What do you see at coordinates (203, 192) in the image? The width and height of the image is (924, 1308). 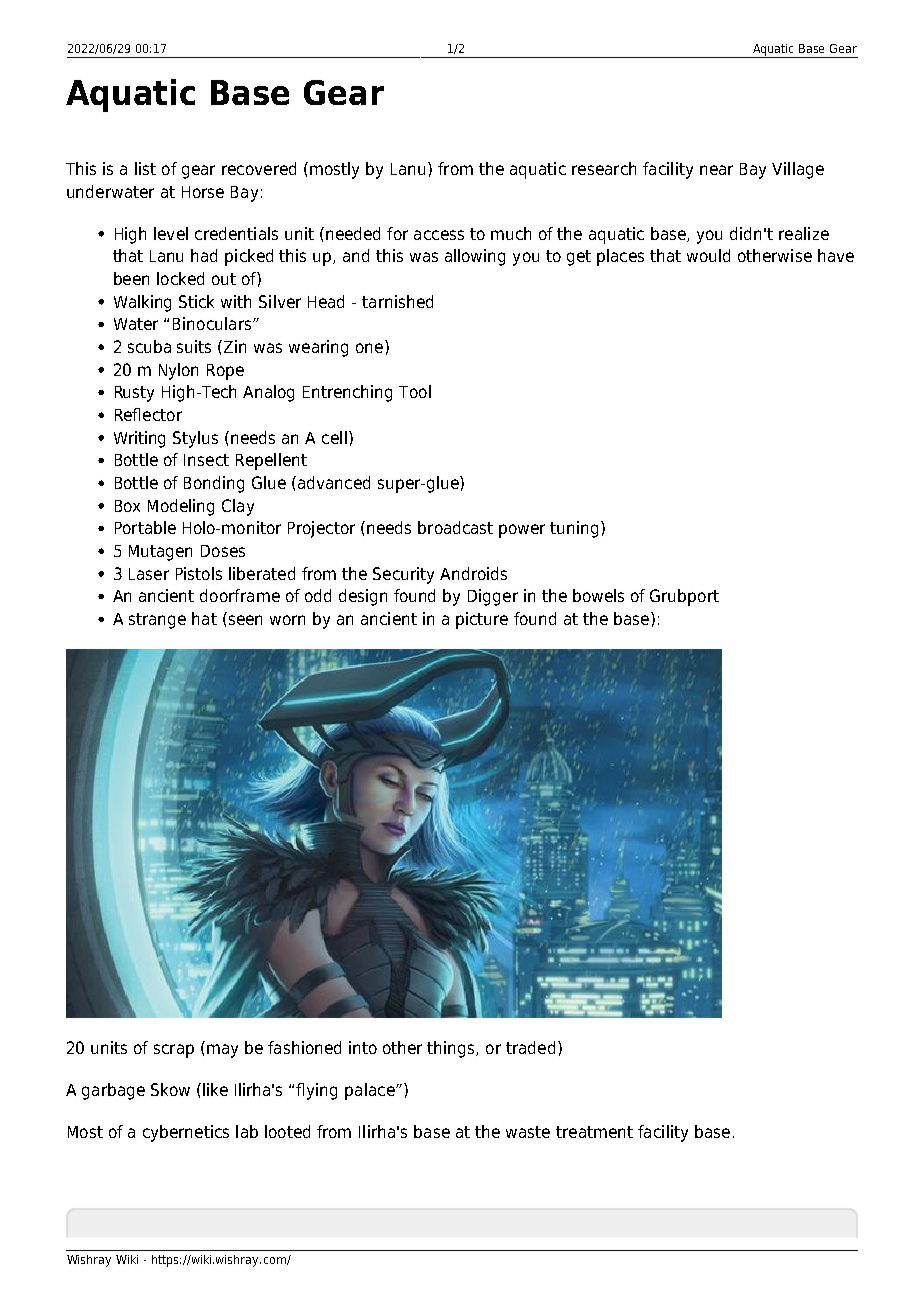 I see `Horse` at bounding box center [203, 192].
